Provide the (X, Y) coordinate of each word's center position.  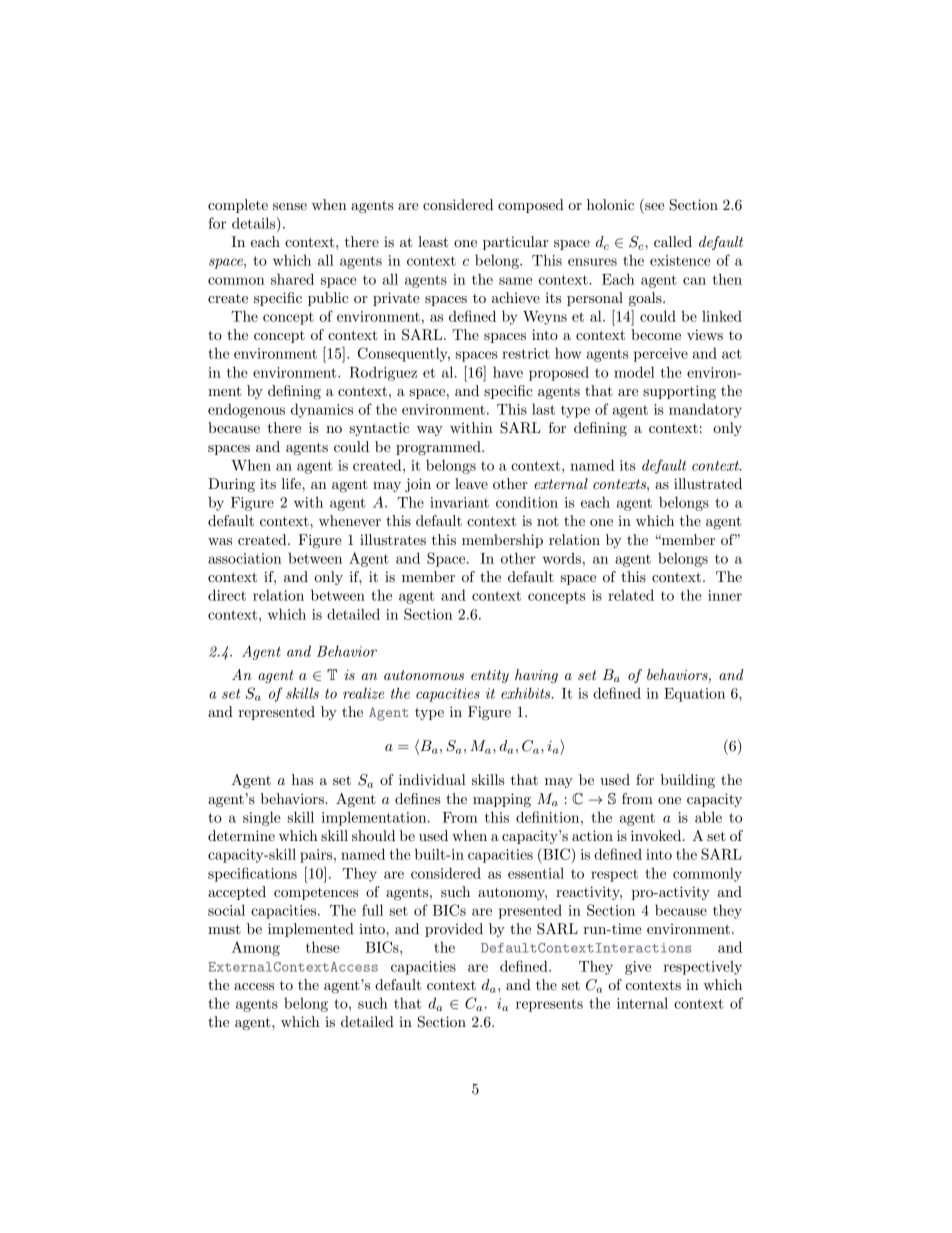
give (638, 968)
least (433, 241)
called (673, 241)
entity (490, 676)
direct (227, 595)
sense (290, 206)
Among (256, 948)
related (631, 595)
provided (454, 930)
